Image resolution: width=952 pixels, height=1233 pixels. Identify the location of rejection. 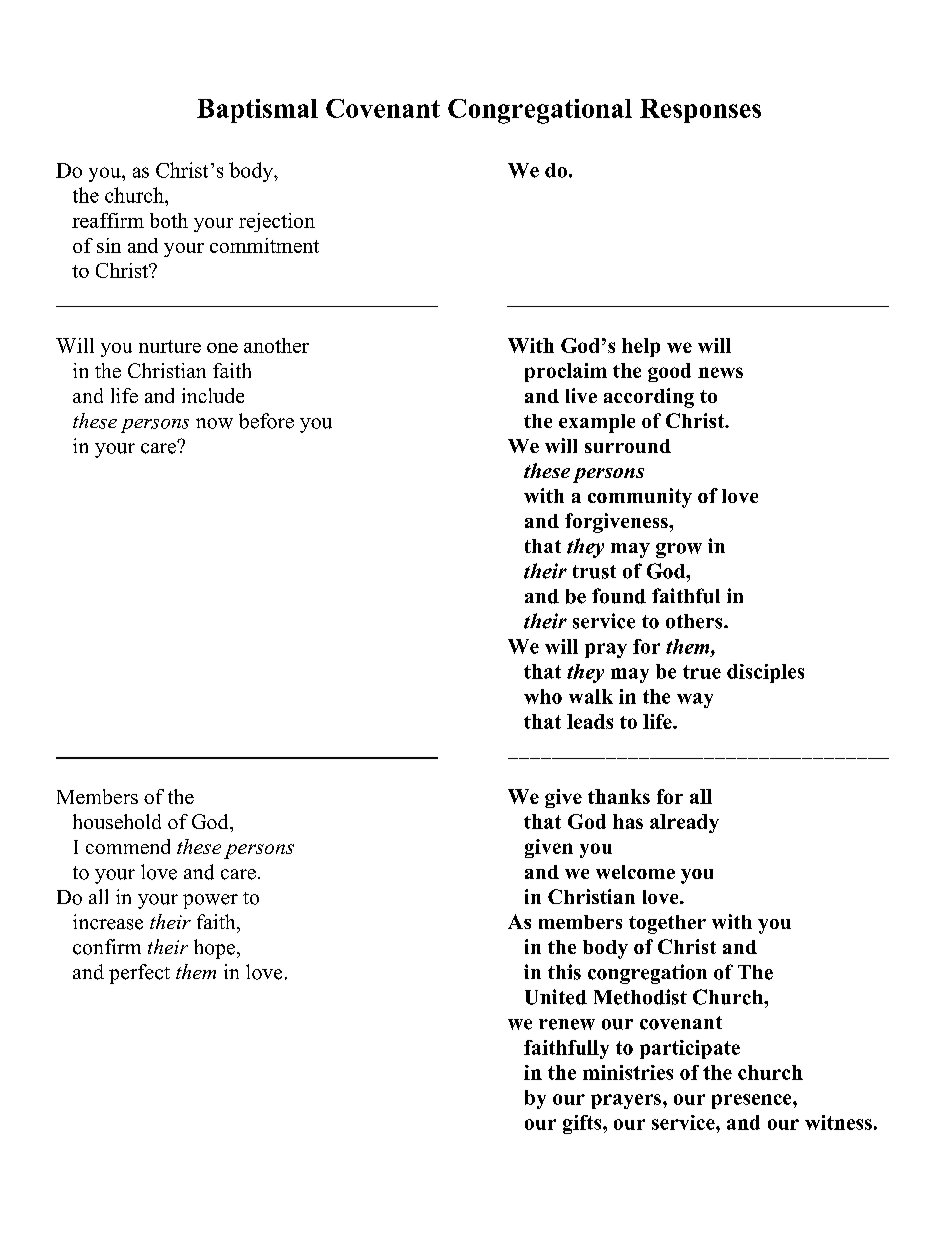
(277, 222).
